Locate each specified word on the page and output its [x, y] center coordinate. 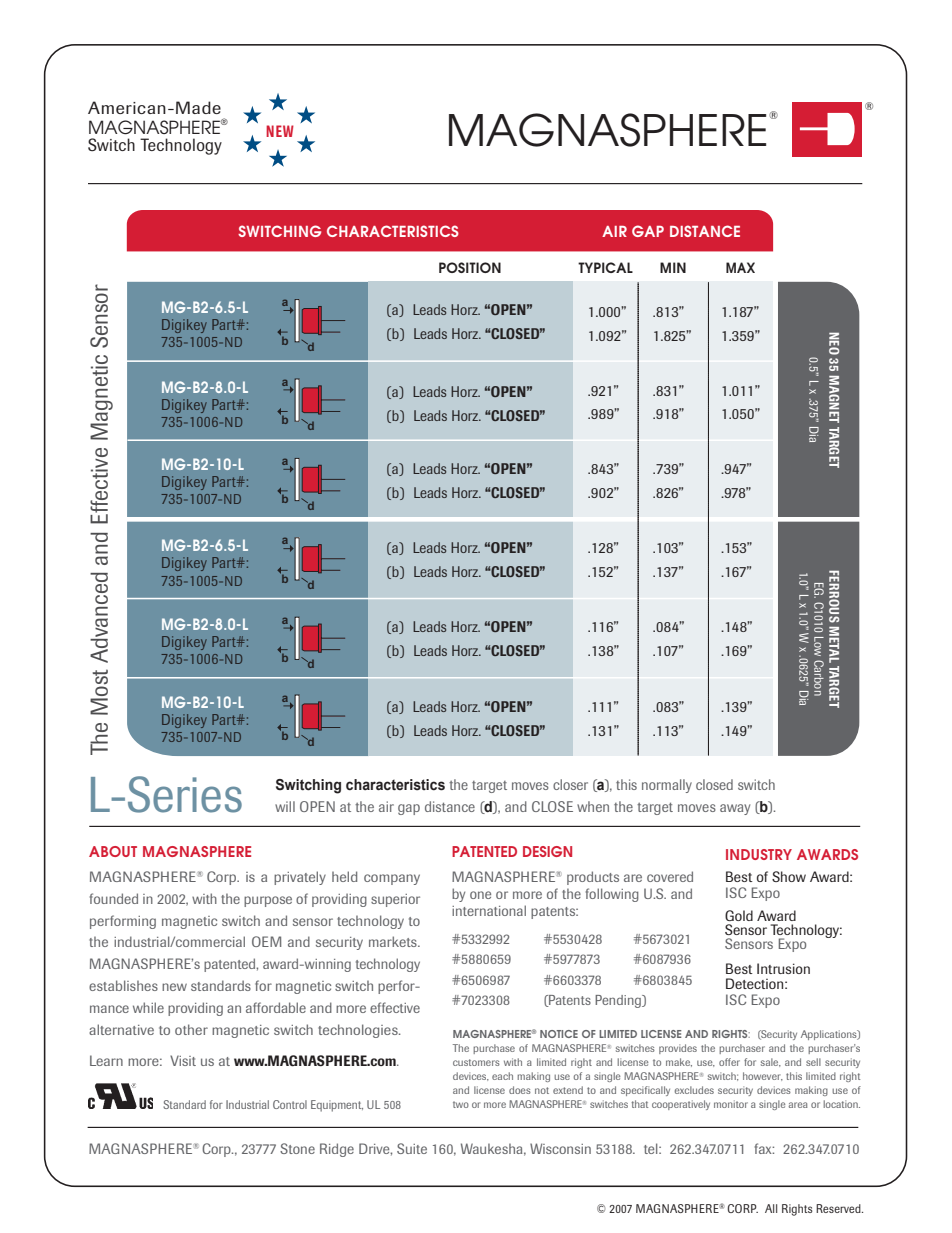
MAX [740, 267]
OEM [267, 941]
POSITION [470, 267]
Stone [297, 1148]
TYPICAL [605, 267]
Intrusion [783, 968]
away [735, 809]
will [285, 806]
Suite [412, 1148]
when [593, 806]
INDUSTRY [759, 854]
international [489, 910]
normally [667, 786]
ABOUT [113, 851]
